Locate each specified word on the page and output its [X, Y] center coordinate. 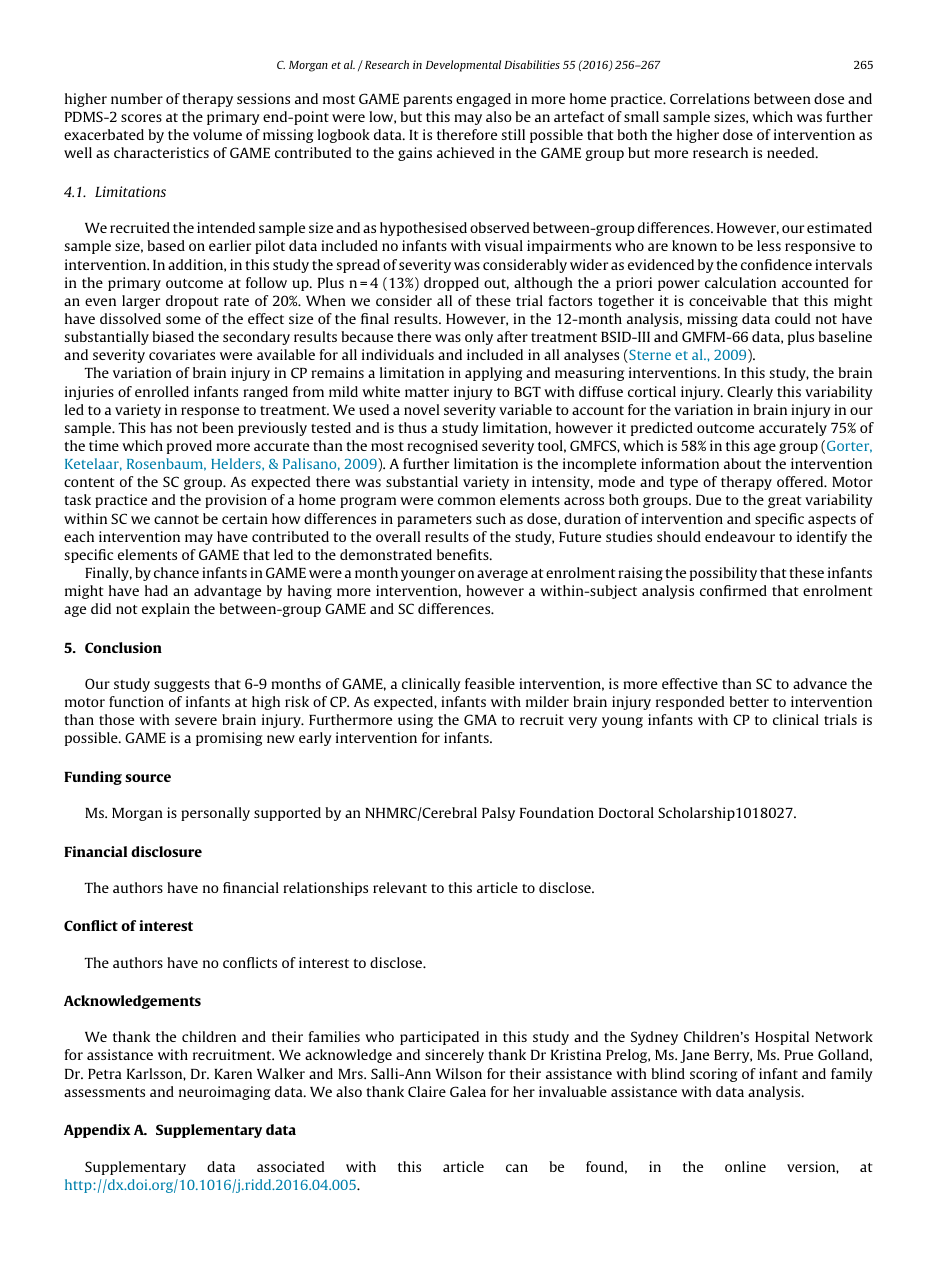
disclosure [166, 851]
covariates [182, 354]
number [137, 98]
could [792, 318]
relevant [400, 887]
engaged [483, 100]
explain [166, 610]
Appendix [97, 1131]
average [502, 575]
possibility [723, 574]
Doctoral [626, 812]
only [479, 338]
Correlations [710, 98]
